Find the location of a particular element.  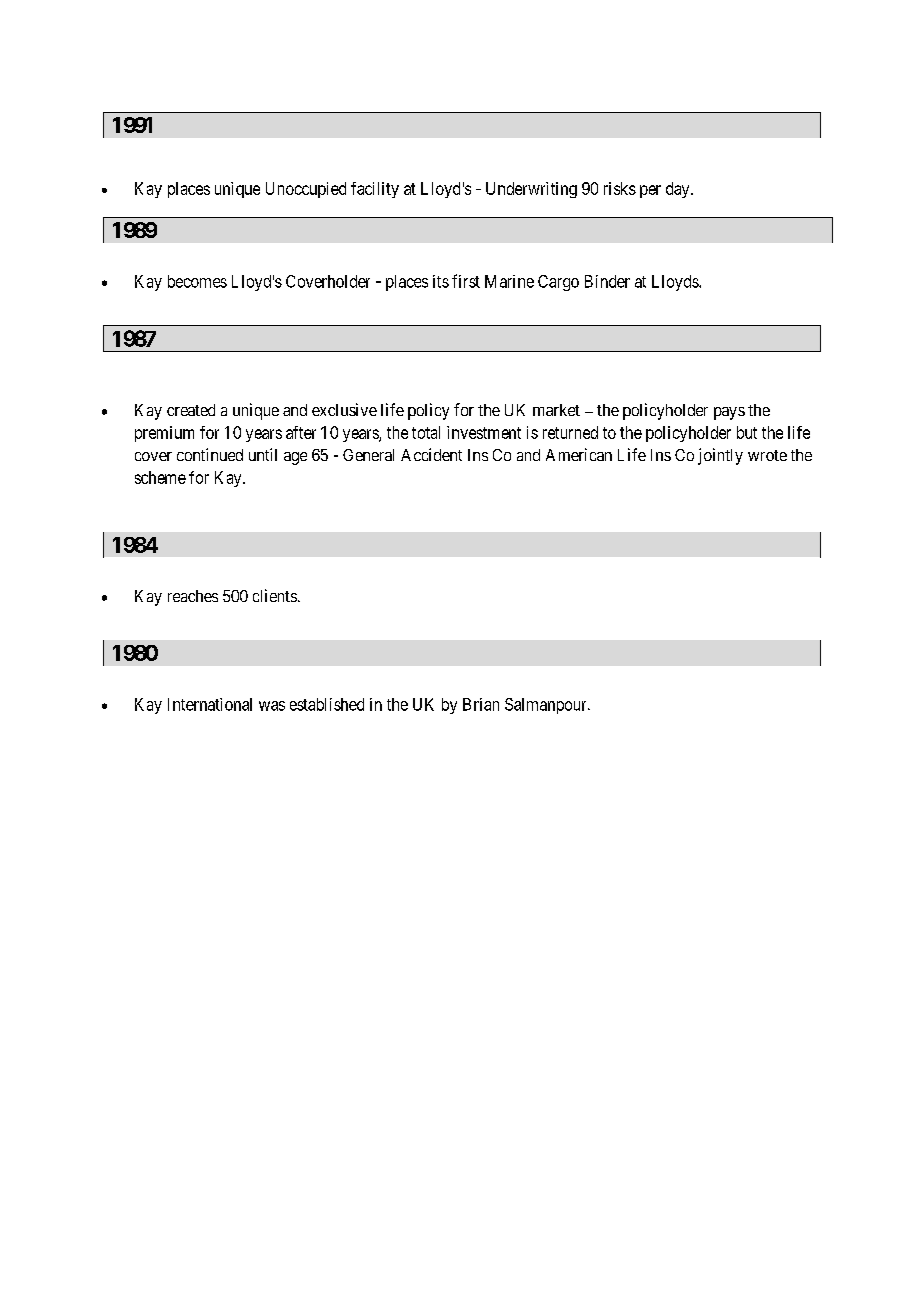

Accident is located at coordinates (431, 454).
